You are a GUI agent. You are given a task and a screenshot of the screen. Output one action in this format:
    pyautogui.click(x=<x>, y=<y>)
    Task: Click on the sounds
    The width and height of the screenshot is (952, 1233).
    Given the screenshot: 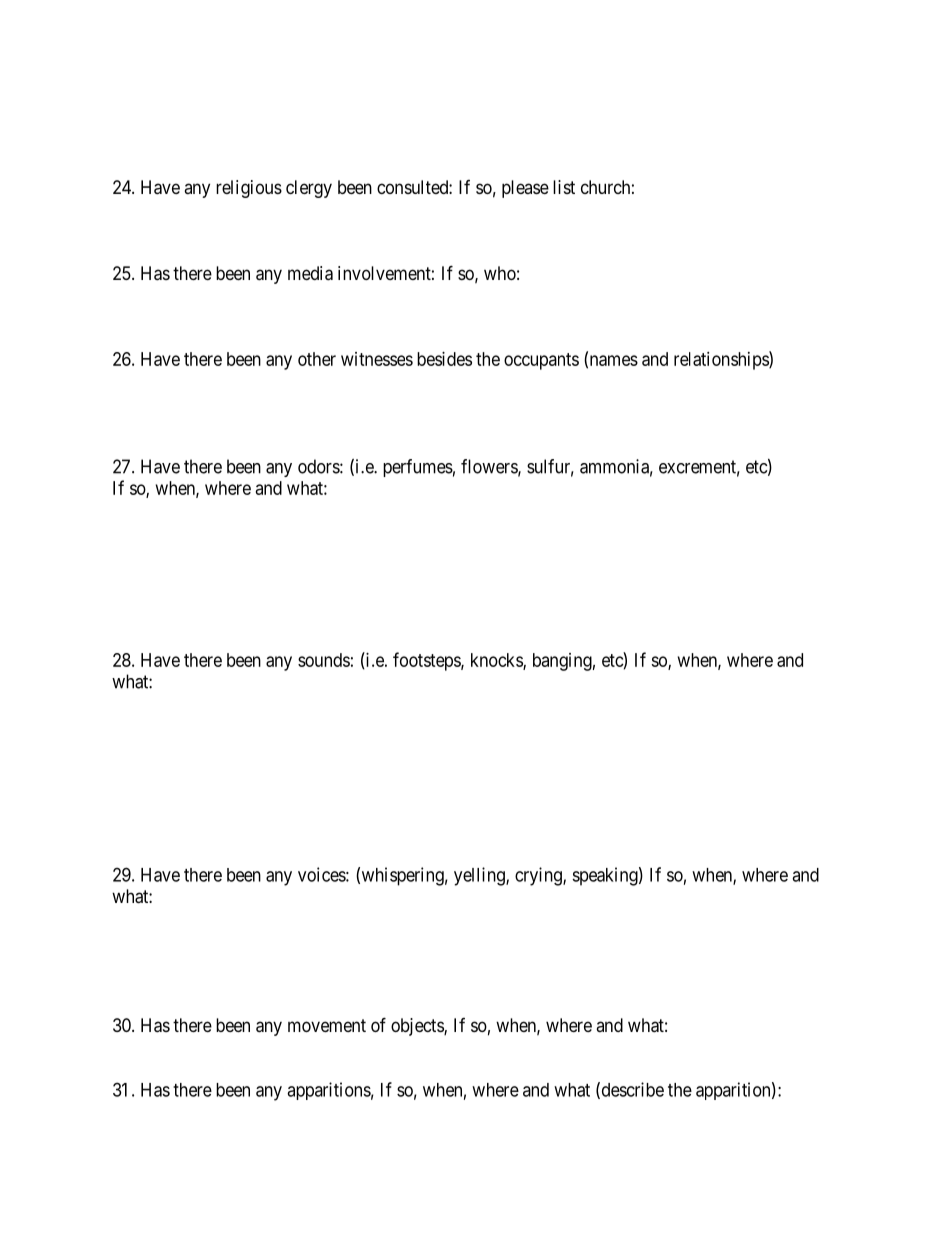 What is the action you would take?
    pyautogui.click(x=324, y=660)
